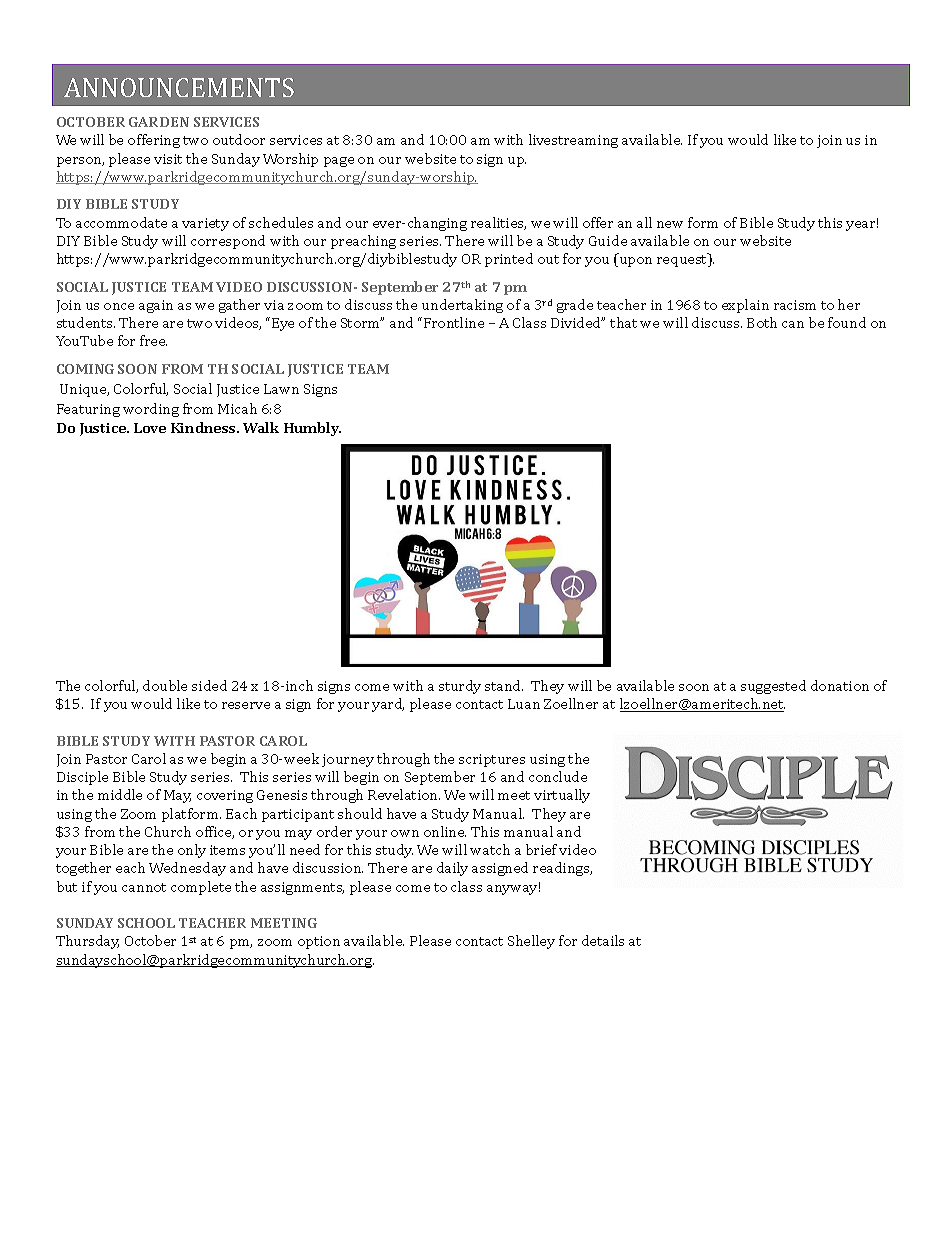 The height and width of the image is (1233, 952). What do you see at coordinates (773, 687) in the image?
I see `suggested` at bounding box center [773, 687].
